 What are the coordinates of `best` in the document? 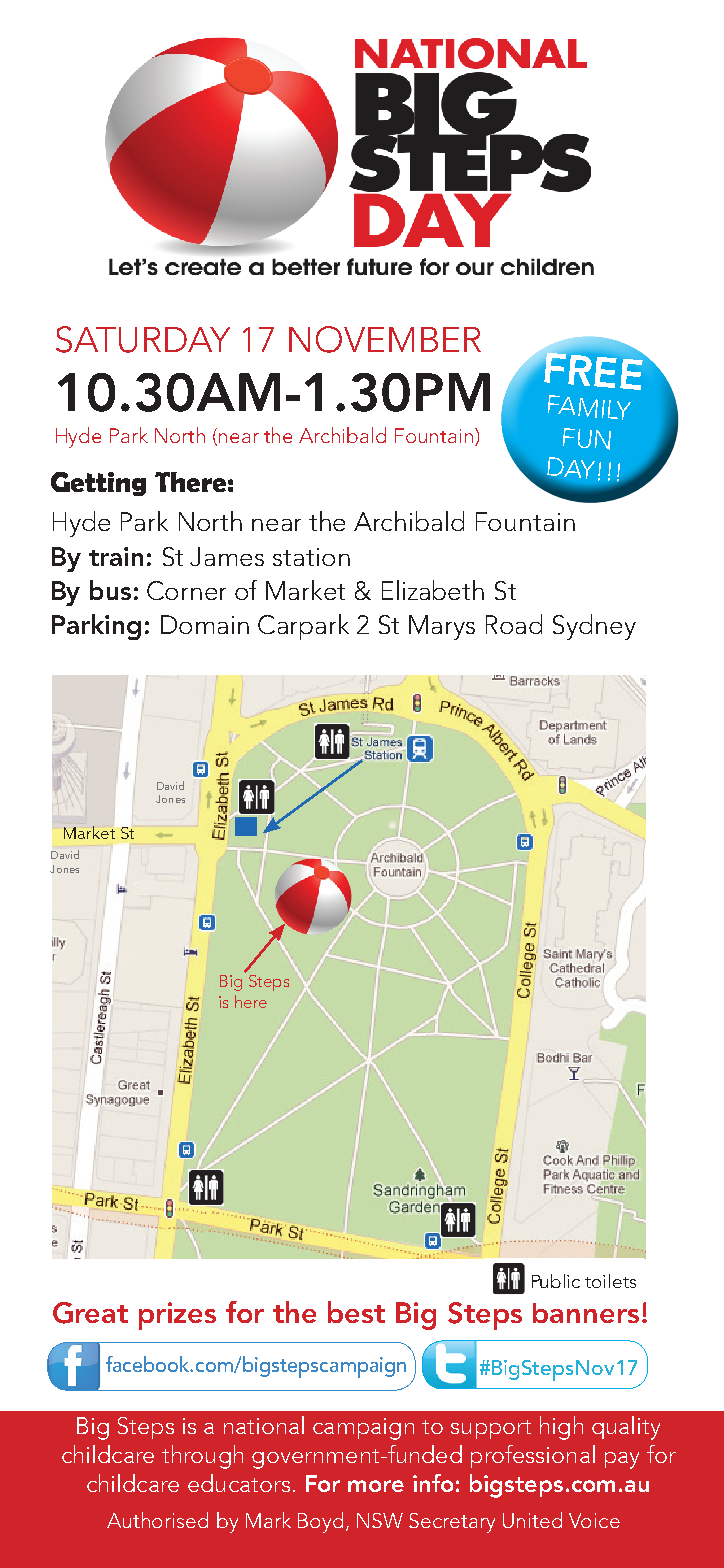 It's located at (356, 1312).
